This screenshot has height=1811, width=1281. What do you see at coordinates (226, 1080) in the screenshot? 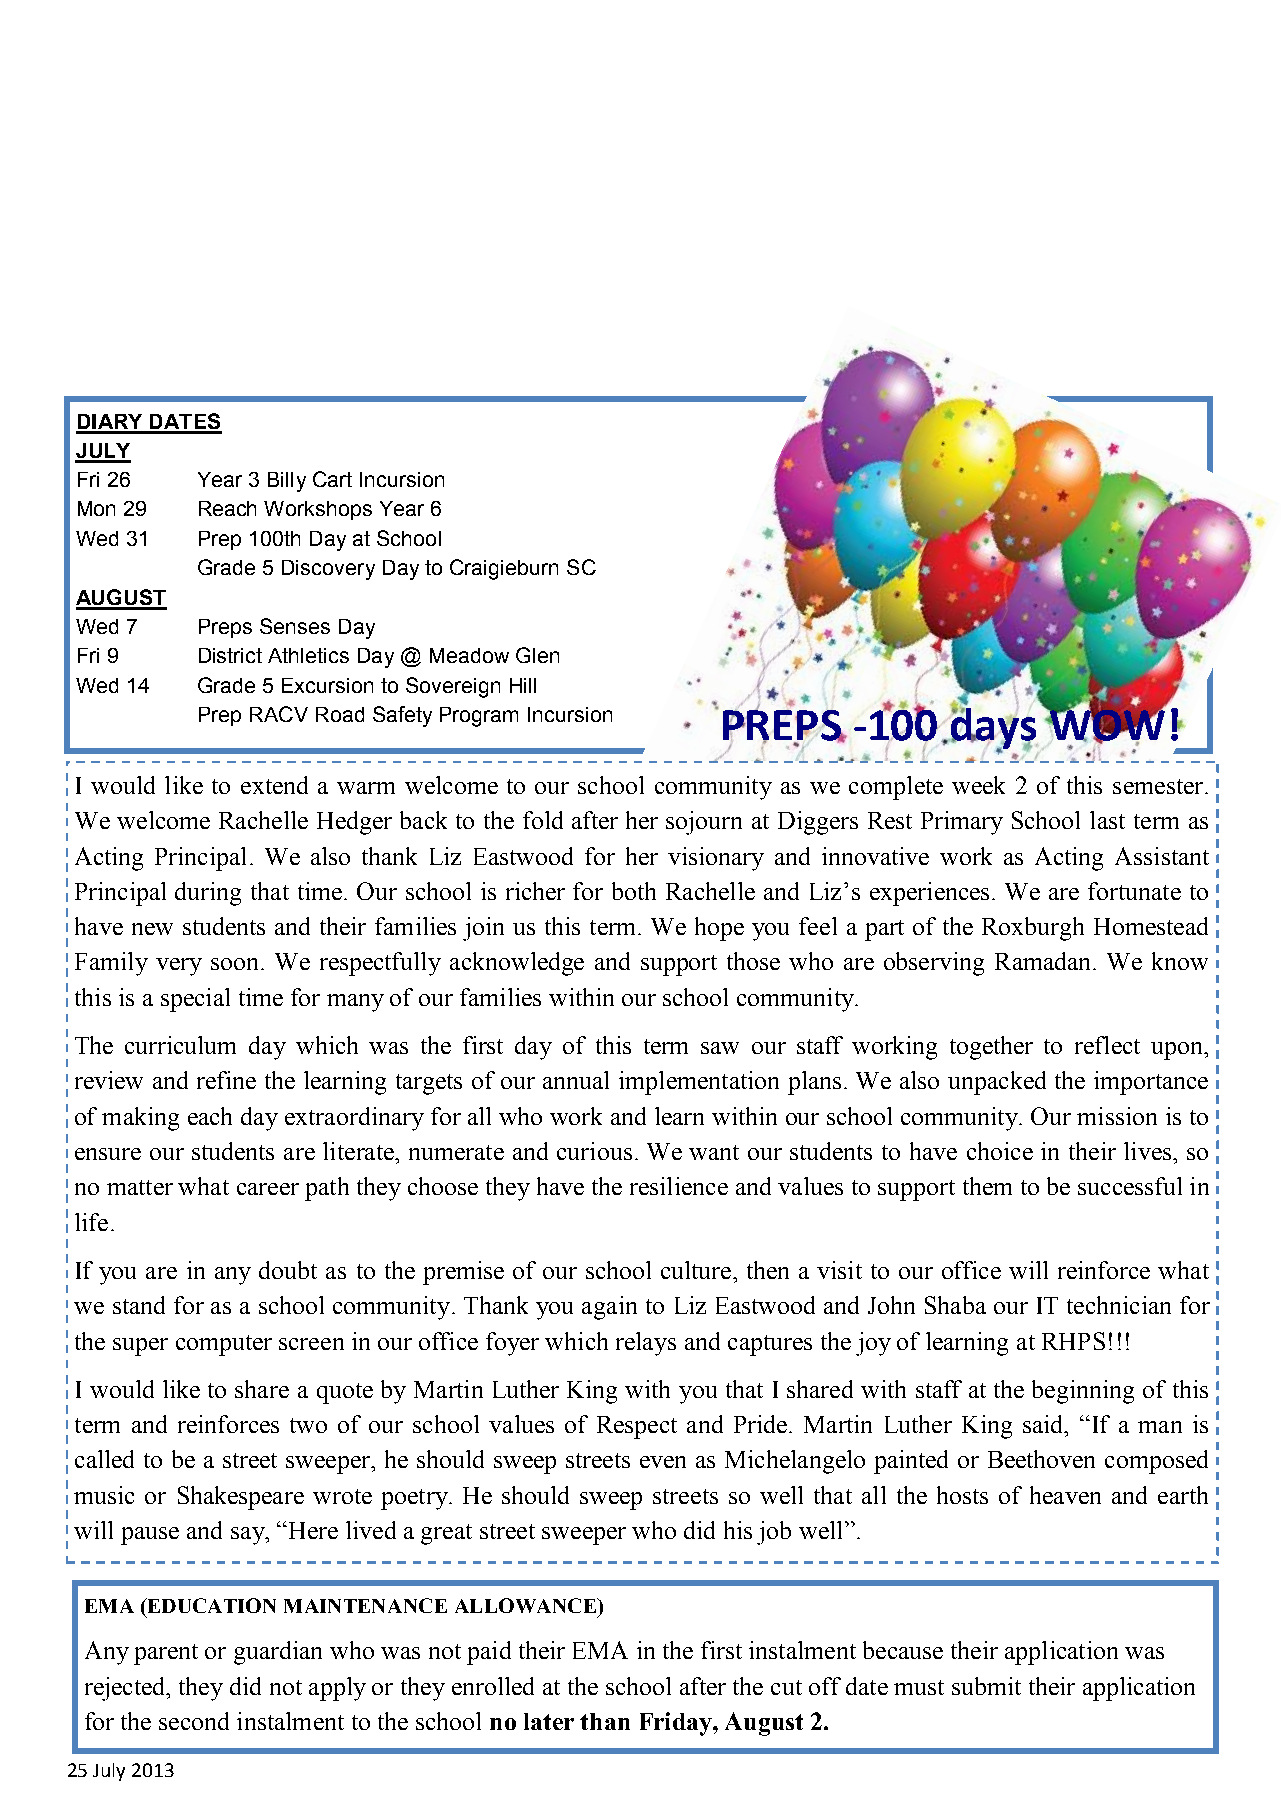
I see `refine` at bounding box center [226, 1080].
